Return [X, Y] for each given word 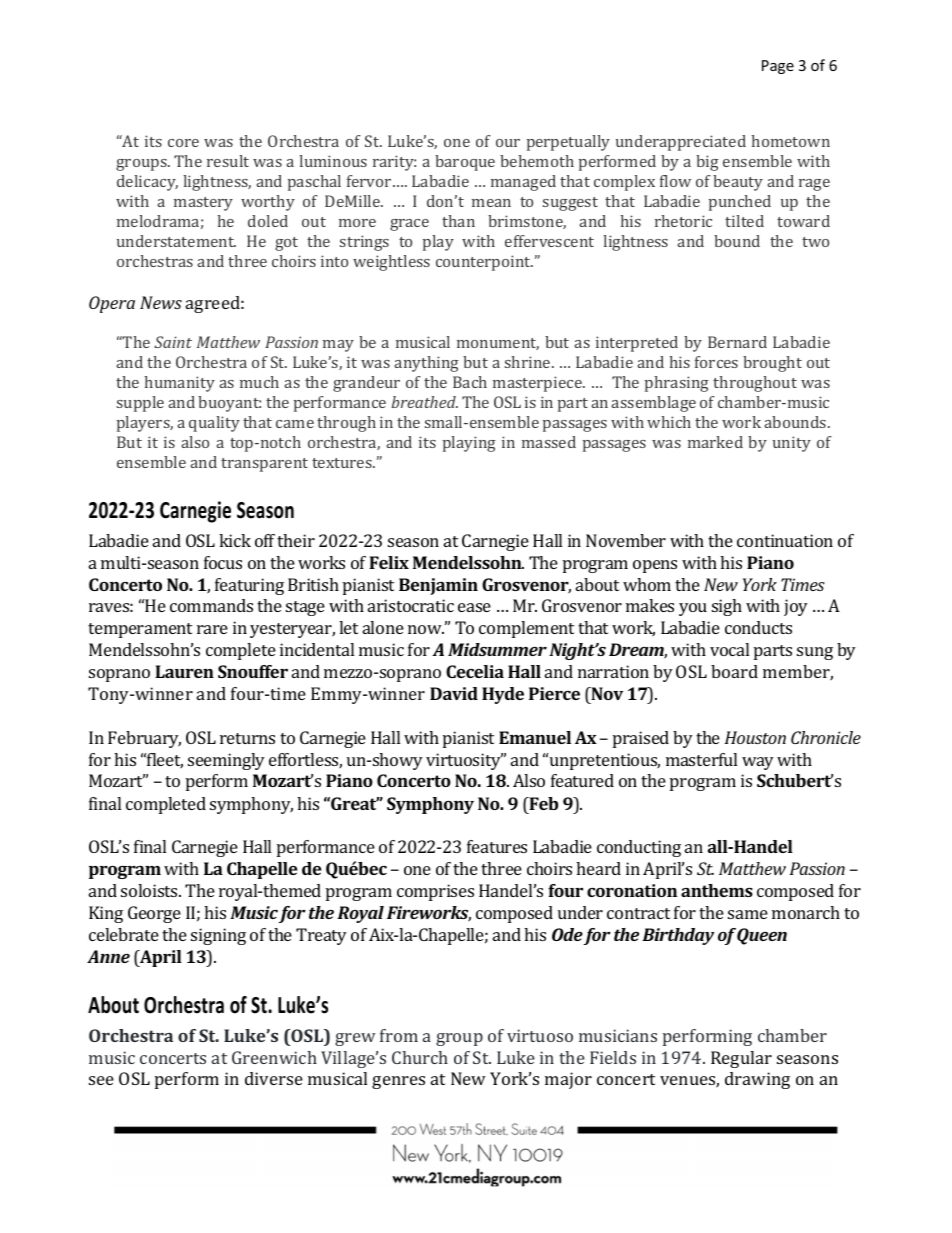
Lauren [184, 671]
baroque [465, 163]
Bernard [737, 342]
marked [715, 442]
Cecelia [475, 671]
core [183, 143]
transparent [264, 465]
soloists [150, 890]
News [161, 302]
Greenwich [274, 1057]
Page [778, 67]
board [734, 671]
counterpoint [484, 263]
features [497, 846]
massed [549, 442]
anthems [717, 890]
